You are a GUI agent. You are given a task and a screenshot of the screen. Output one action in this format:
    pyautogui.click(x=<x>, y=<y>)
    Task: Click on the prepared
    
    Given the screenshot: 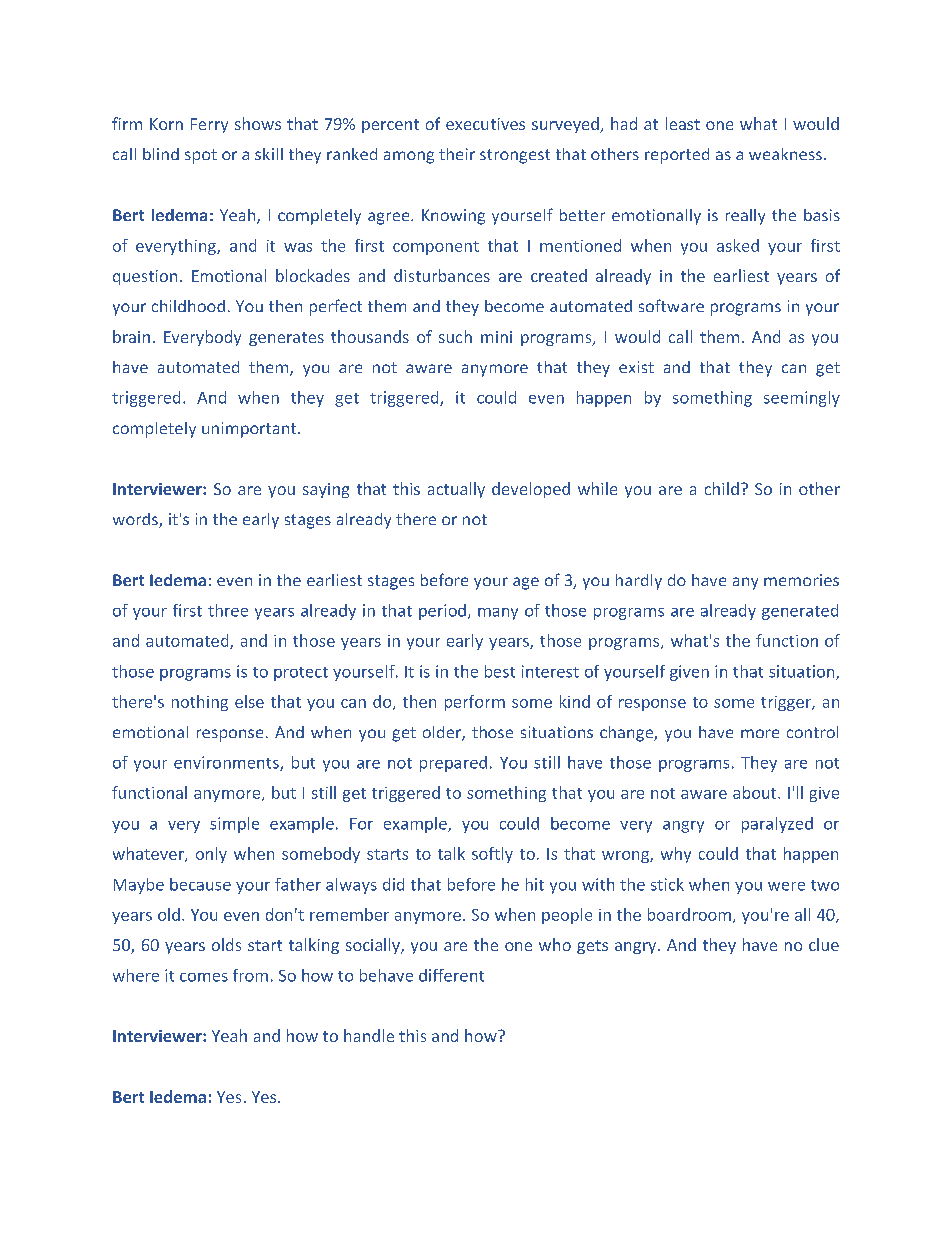 What is the action you would take?
    pyautogui.click(x=453, y=764)
